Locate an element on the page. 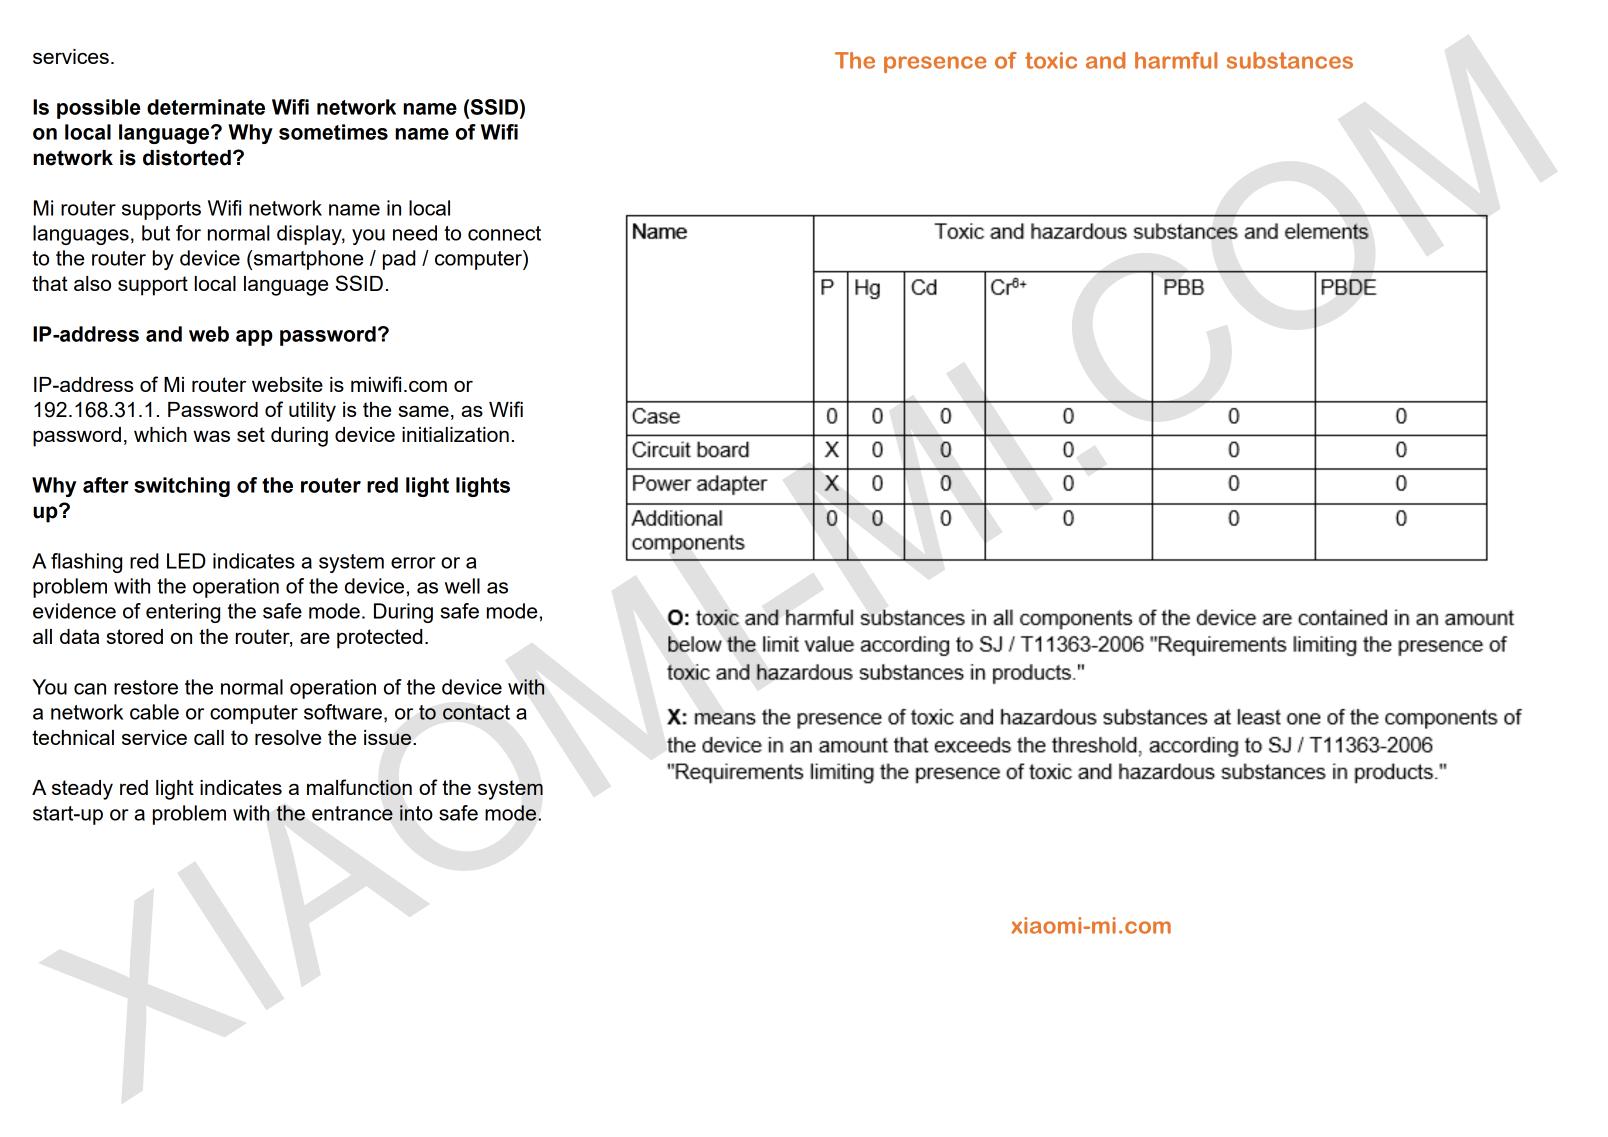  contact is located at coordinates (476, 712).
